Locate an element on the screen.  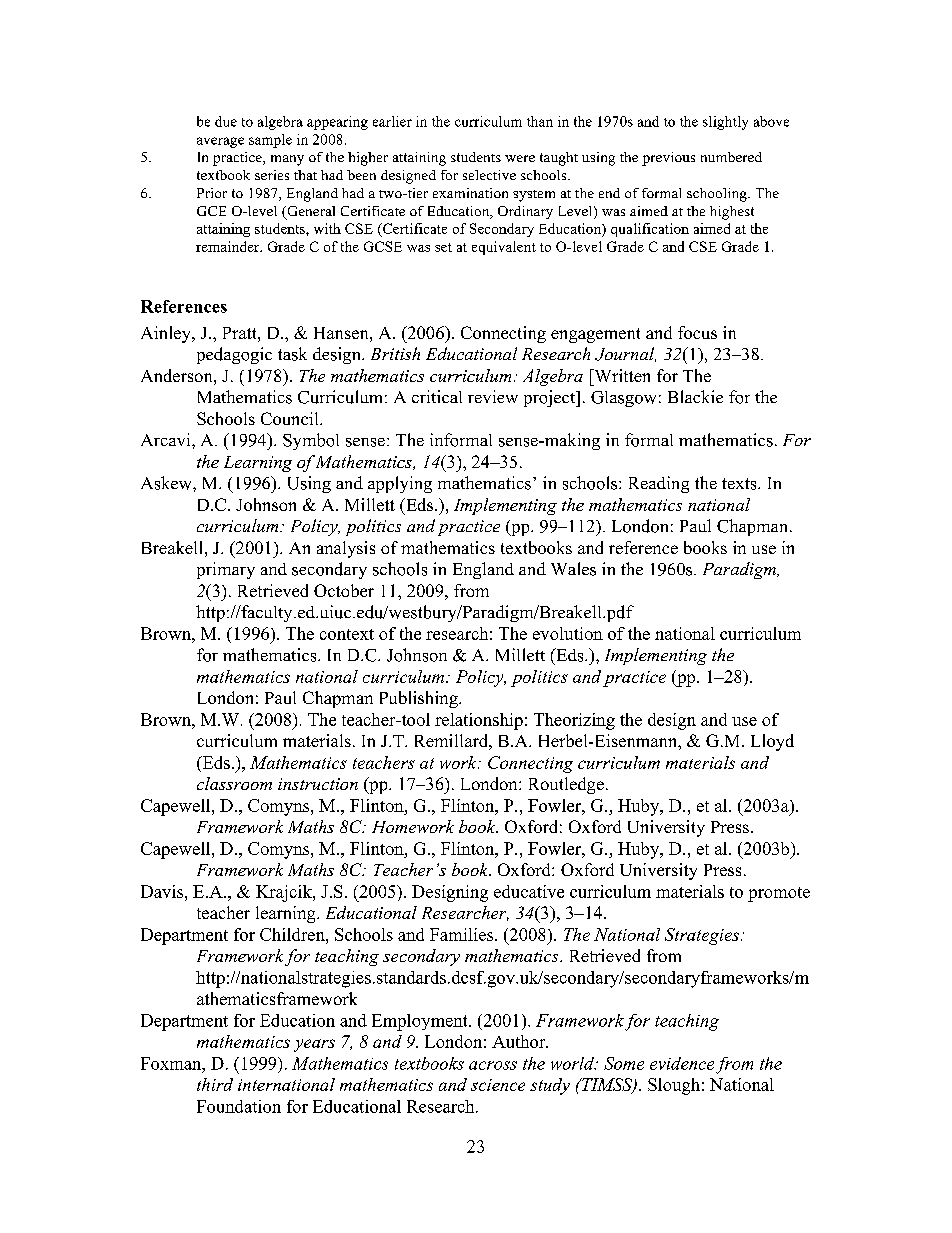
third is located at coordinates (215, 1084).
